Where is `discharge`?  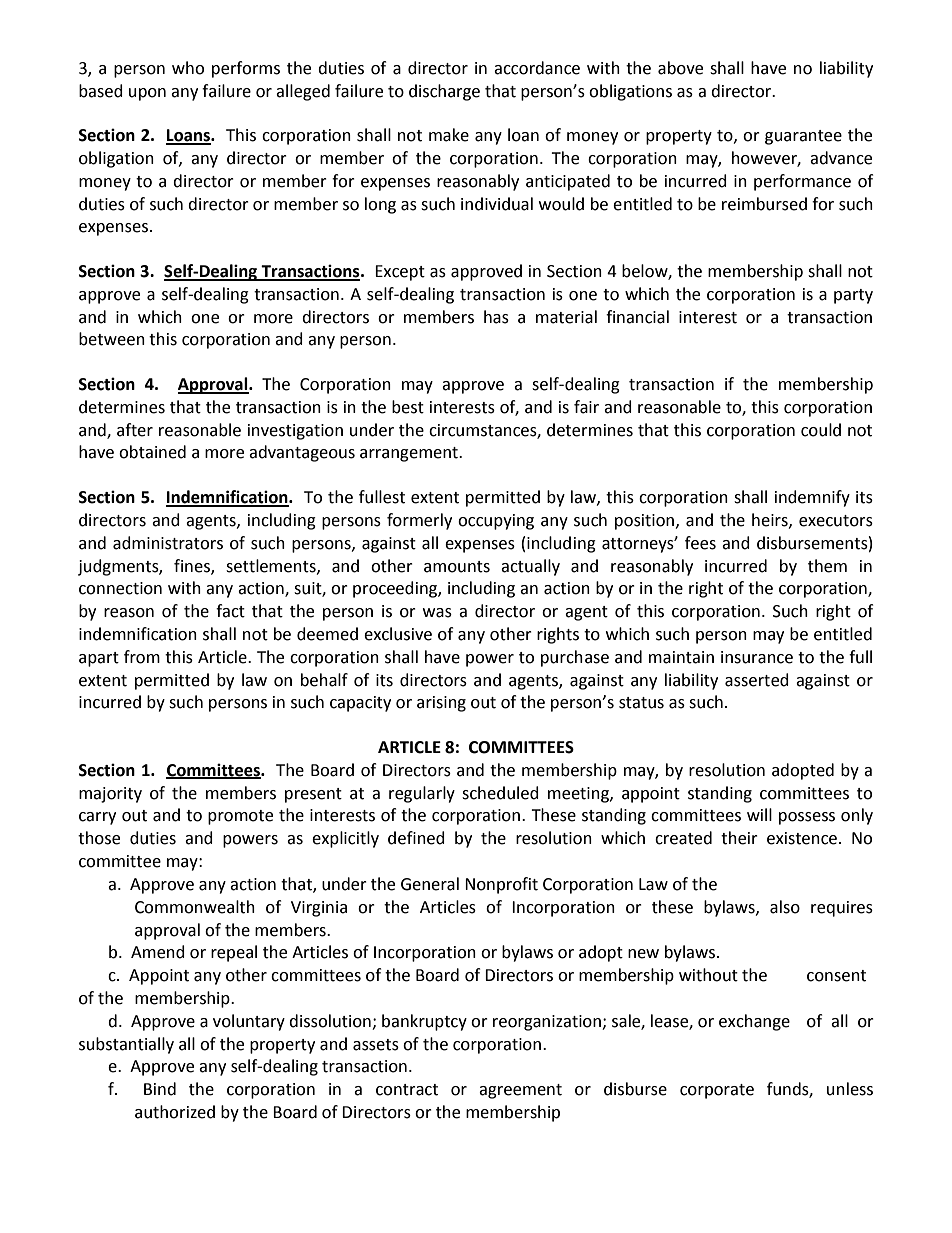
discharge is located at coordinates (444, 92).
